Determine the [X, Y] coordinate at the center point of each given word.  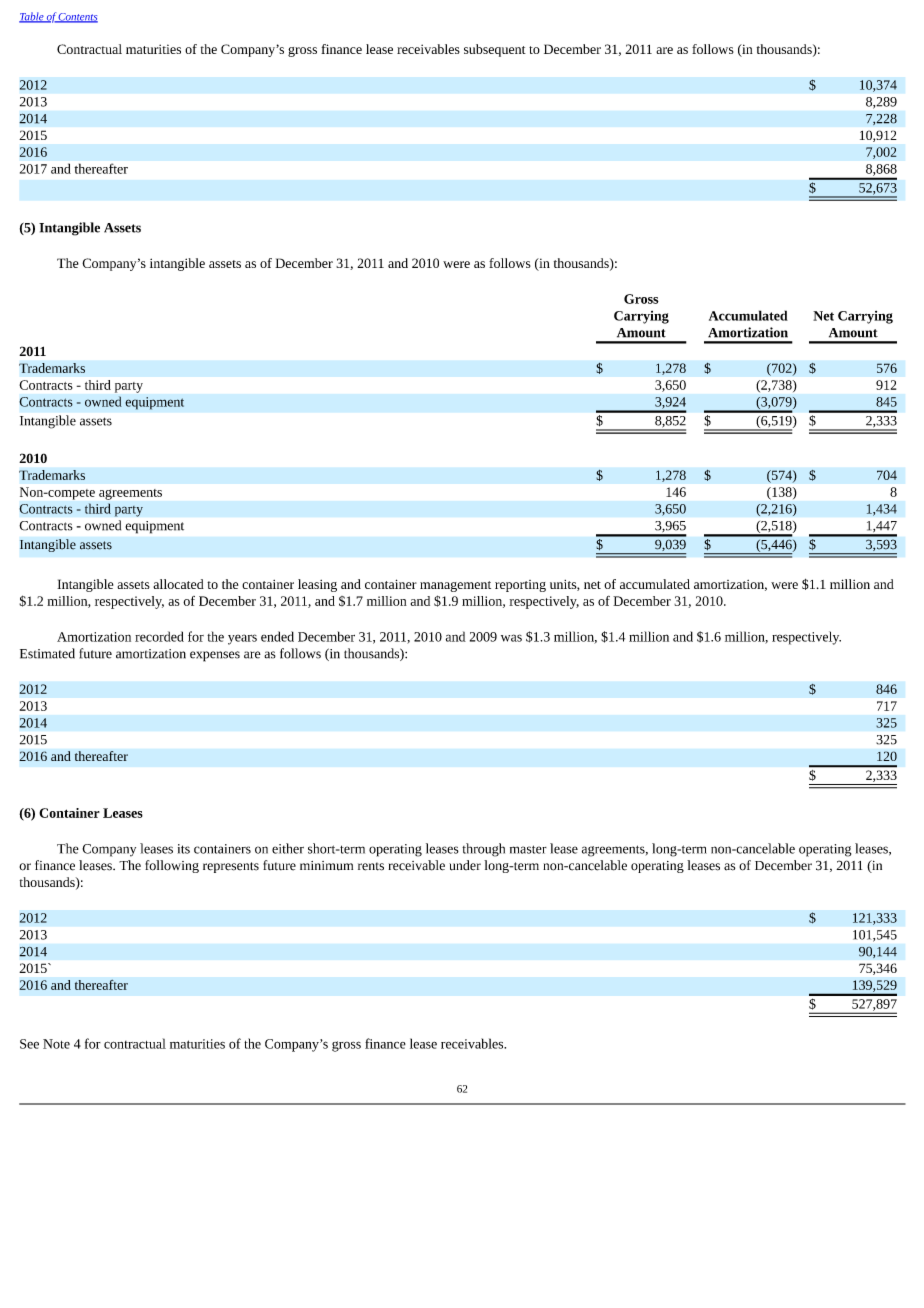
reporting [520, 586]
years [242, 639]
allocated [178, 584]
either [288, 848]
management [455, 586]
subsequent [495, 50]
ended [277, 636]
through [483, 850]
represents [231, 867]
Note [56, 1044]
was [511, 638]
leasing [317, 585]
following [172, 866]
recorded [159, 636]
